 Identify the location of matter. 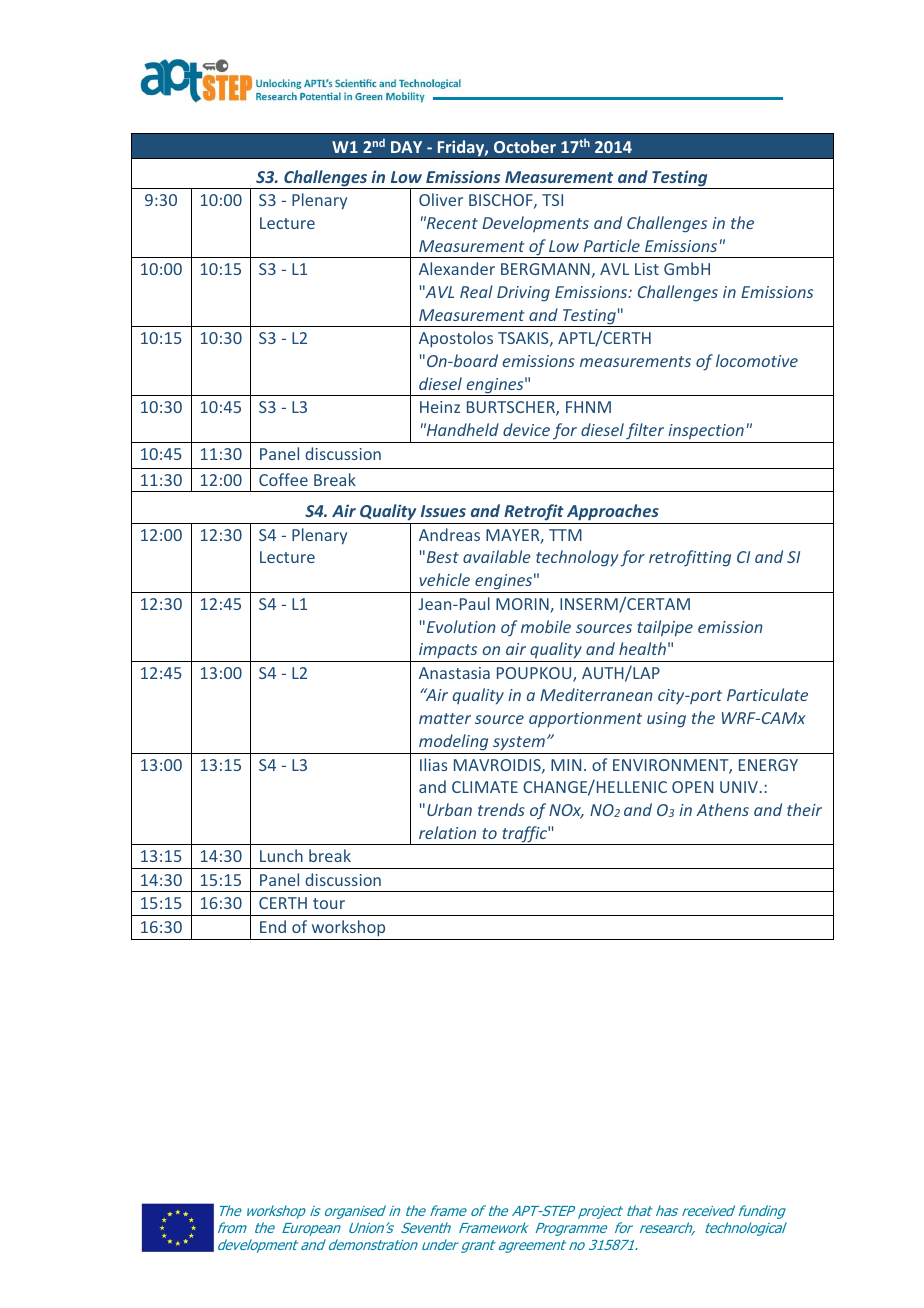
(445, 718).
